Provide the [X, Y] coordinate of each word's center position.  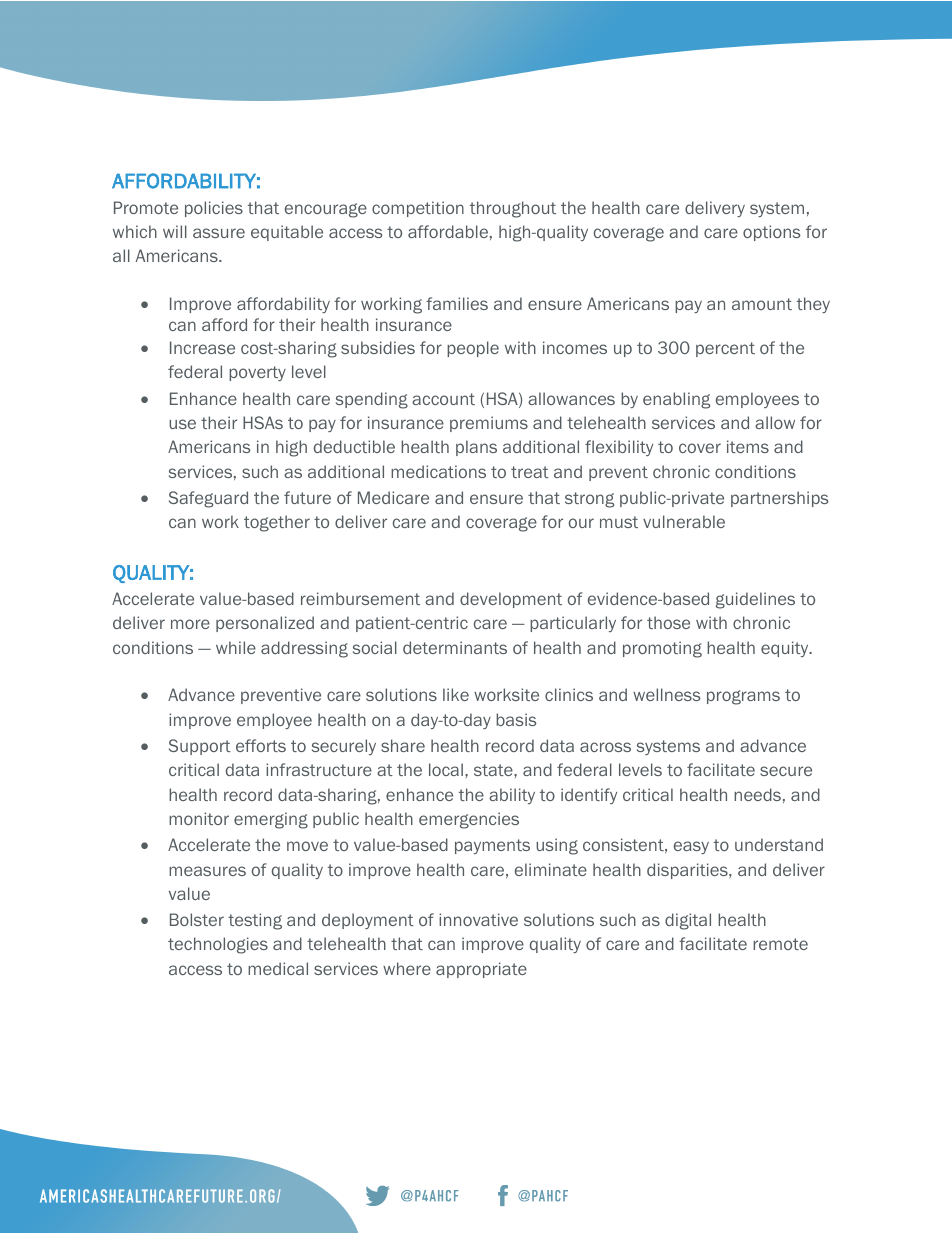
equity [786, 649]
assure [219, 233]
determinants [455, 647]
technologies [218, 945]
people [473, 349]
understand [779, 844]
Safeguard [208, 499]
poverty [257, 373]
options [771, 233]
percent [725, 349]
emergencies [469, 820]
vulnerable [684, 521]
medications [438, 471]
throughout [513, 209]
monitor [199, 818]
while [236, 647]
